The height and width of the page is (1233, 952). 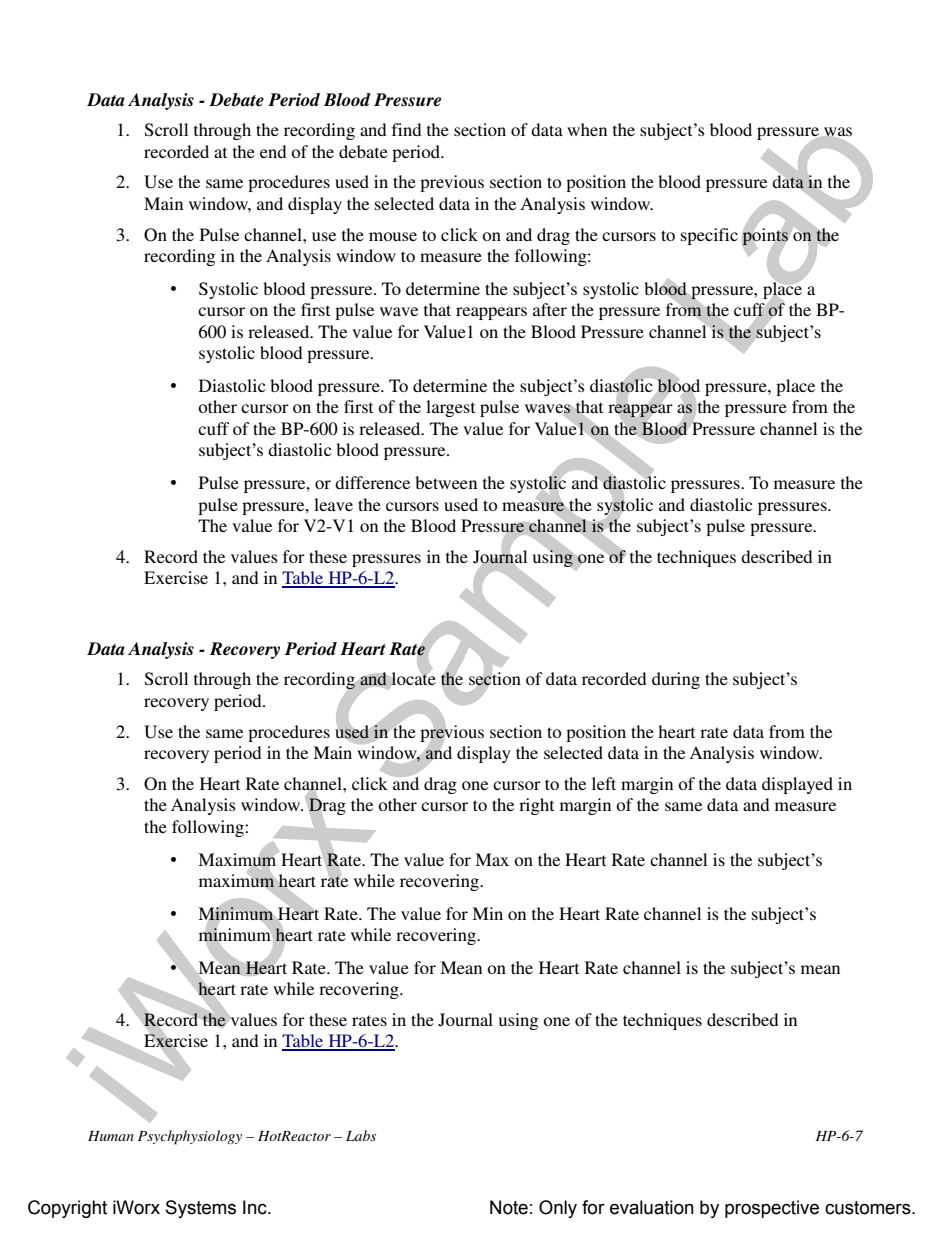 What do you see at coordinates (709, 236) in the page?
I see `specific` at bounding box center [709, 236].
